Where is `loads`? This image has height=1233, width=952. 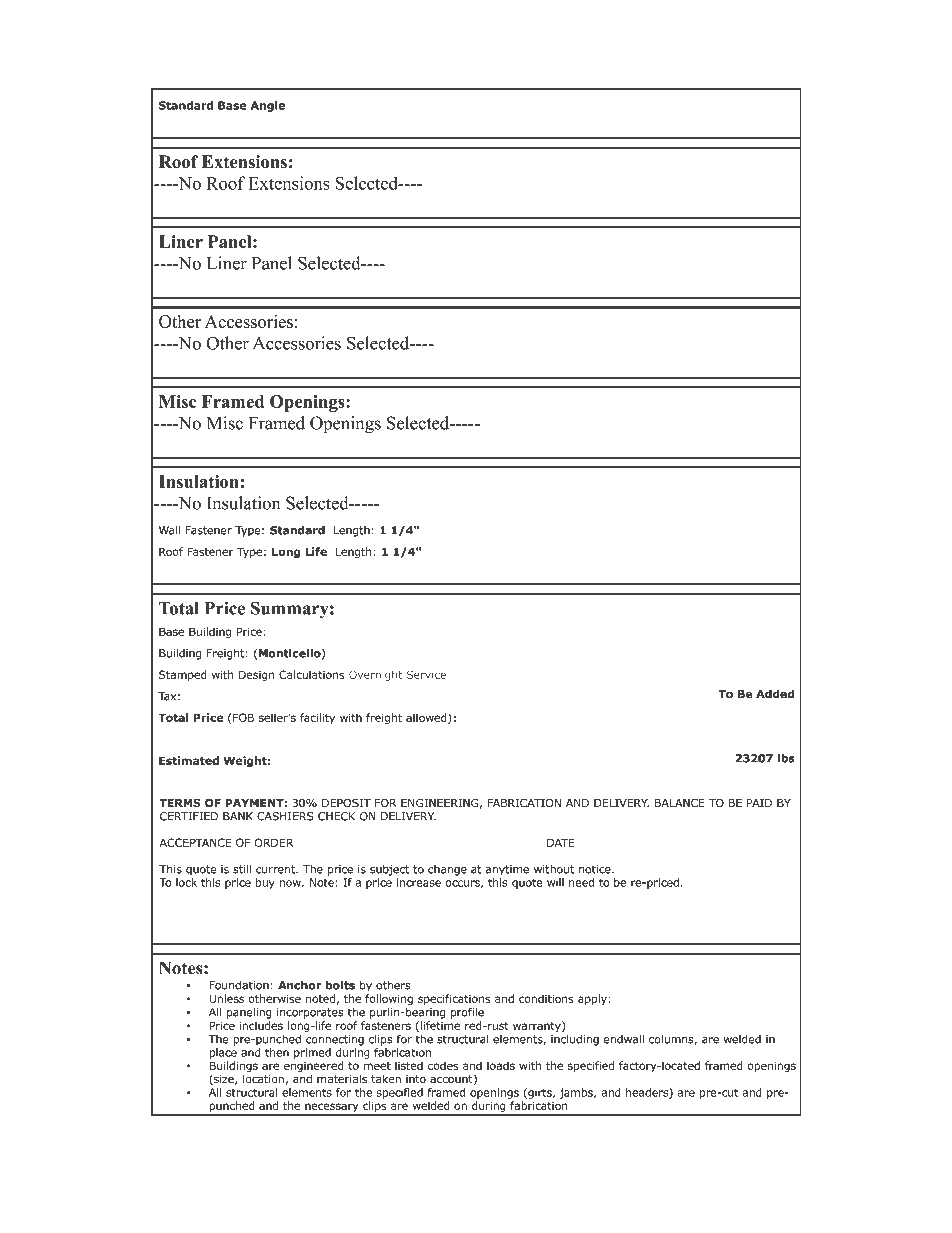
loads is located at coordinates (501, 1065).
